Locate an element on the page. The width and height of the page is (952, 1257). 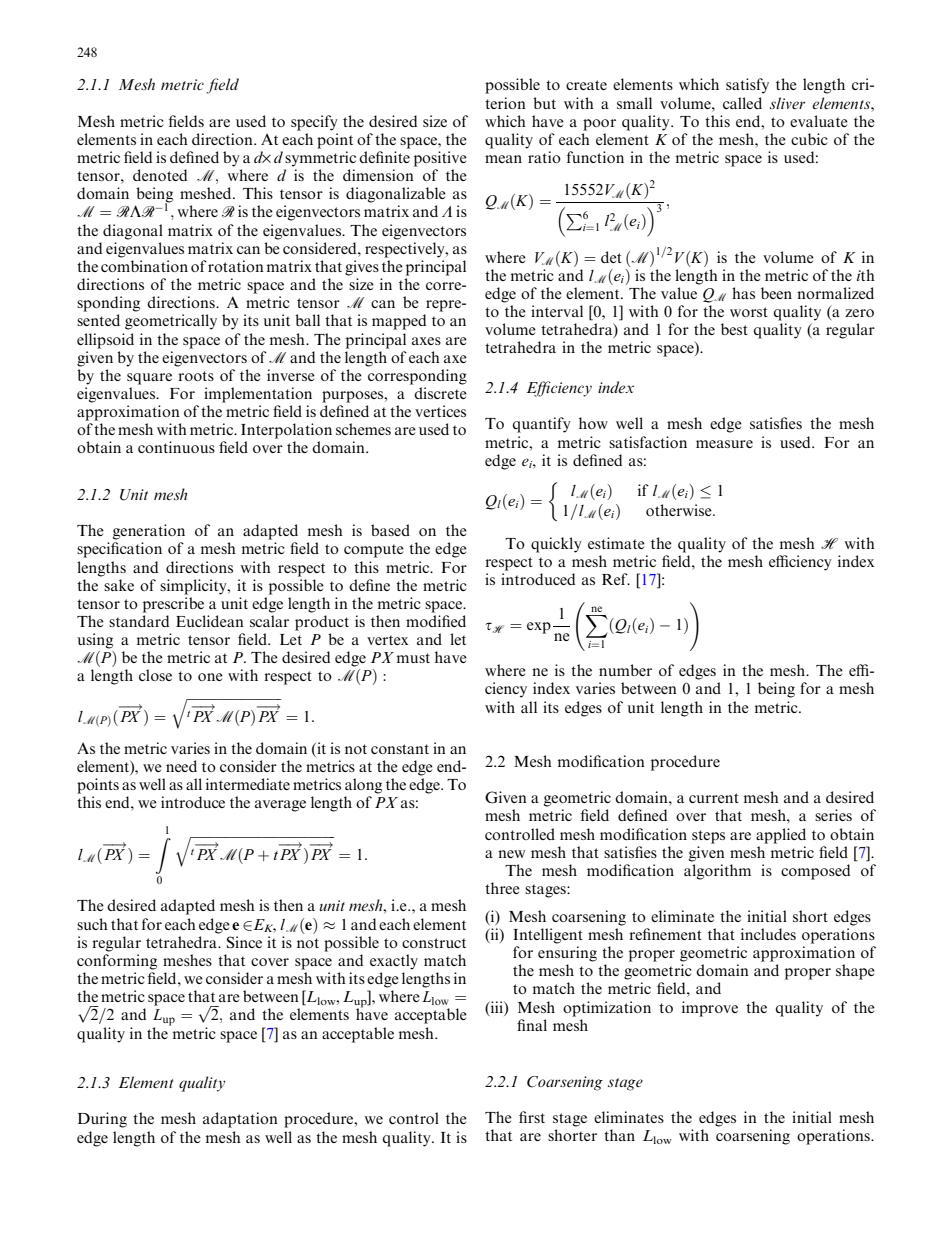
than is located at coordinates (619, 1135).
